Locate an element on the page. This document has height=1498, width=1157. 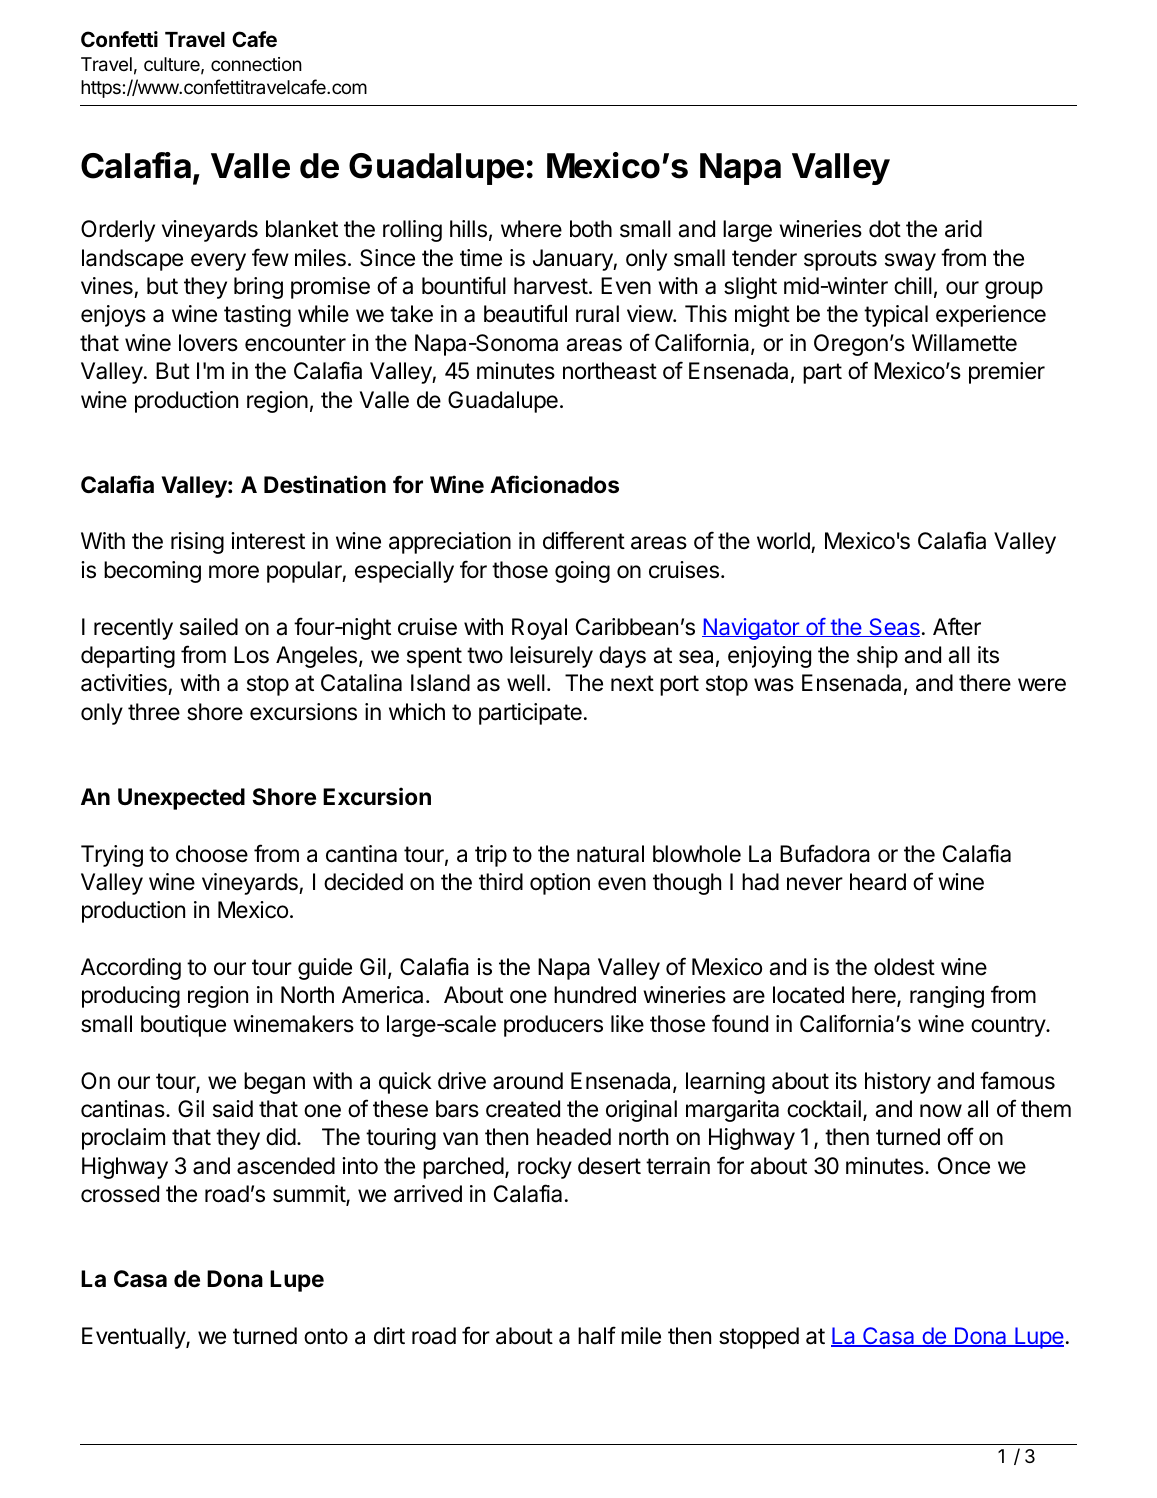
onto is located at coordinates (326, 1336).
